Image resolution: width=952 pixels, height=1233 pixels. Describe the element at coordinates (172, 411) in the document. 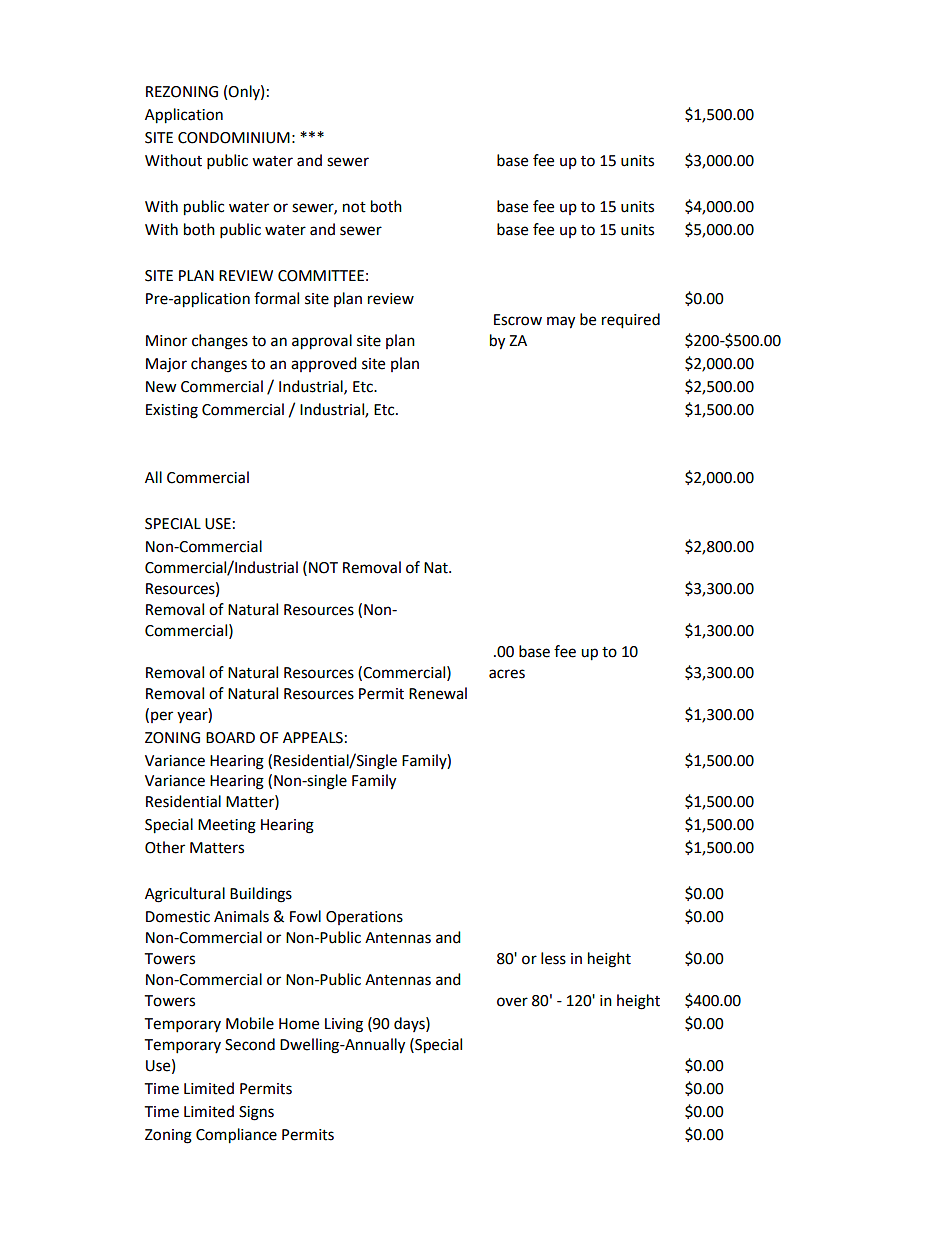

I see `Existing` at that location.
